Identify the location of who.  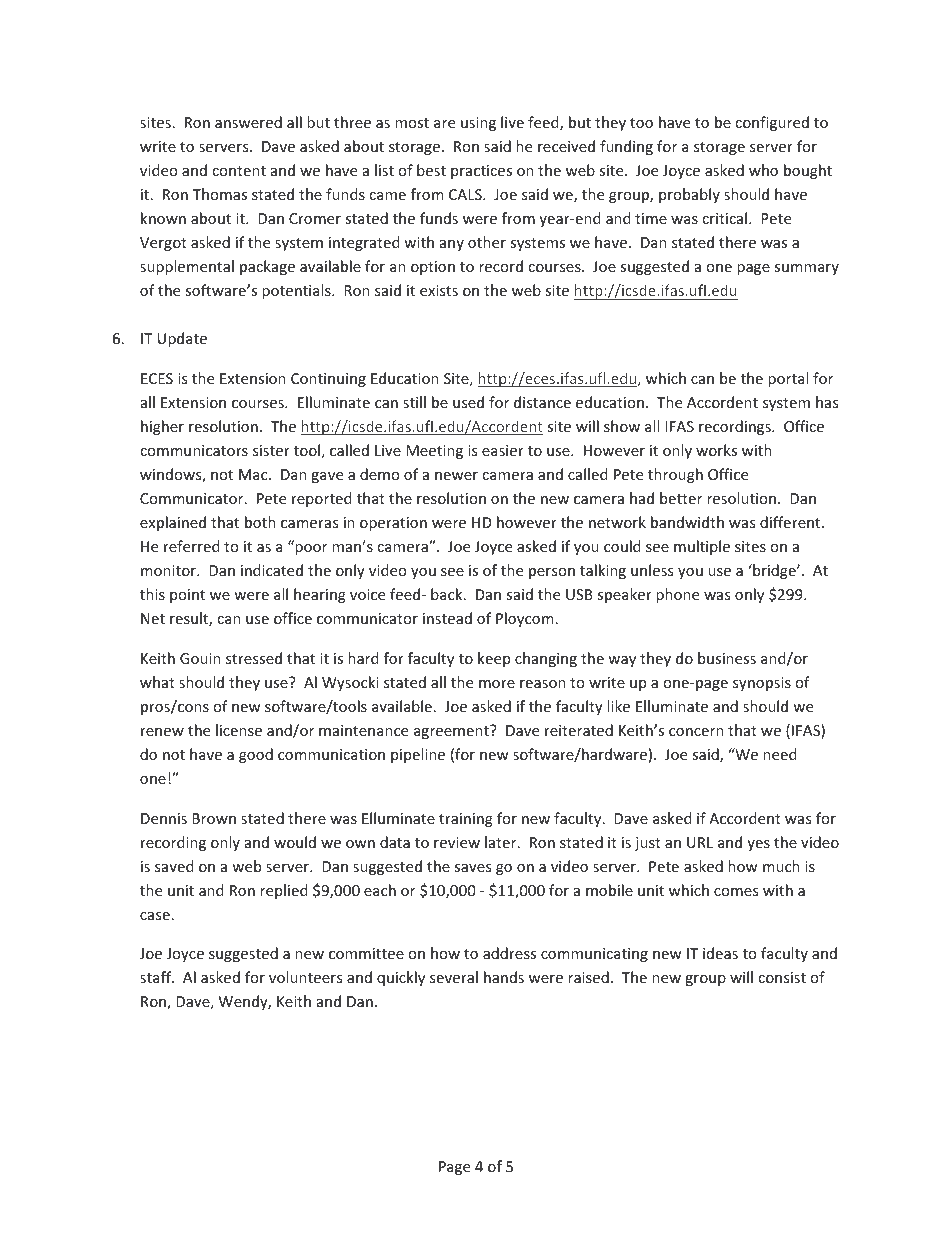
(763, 170).
